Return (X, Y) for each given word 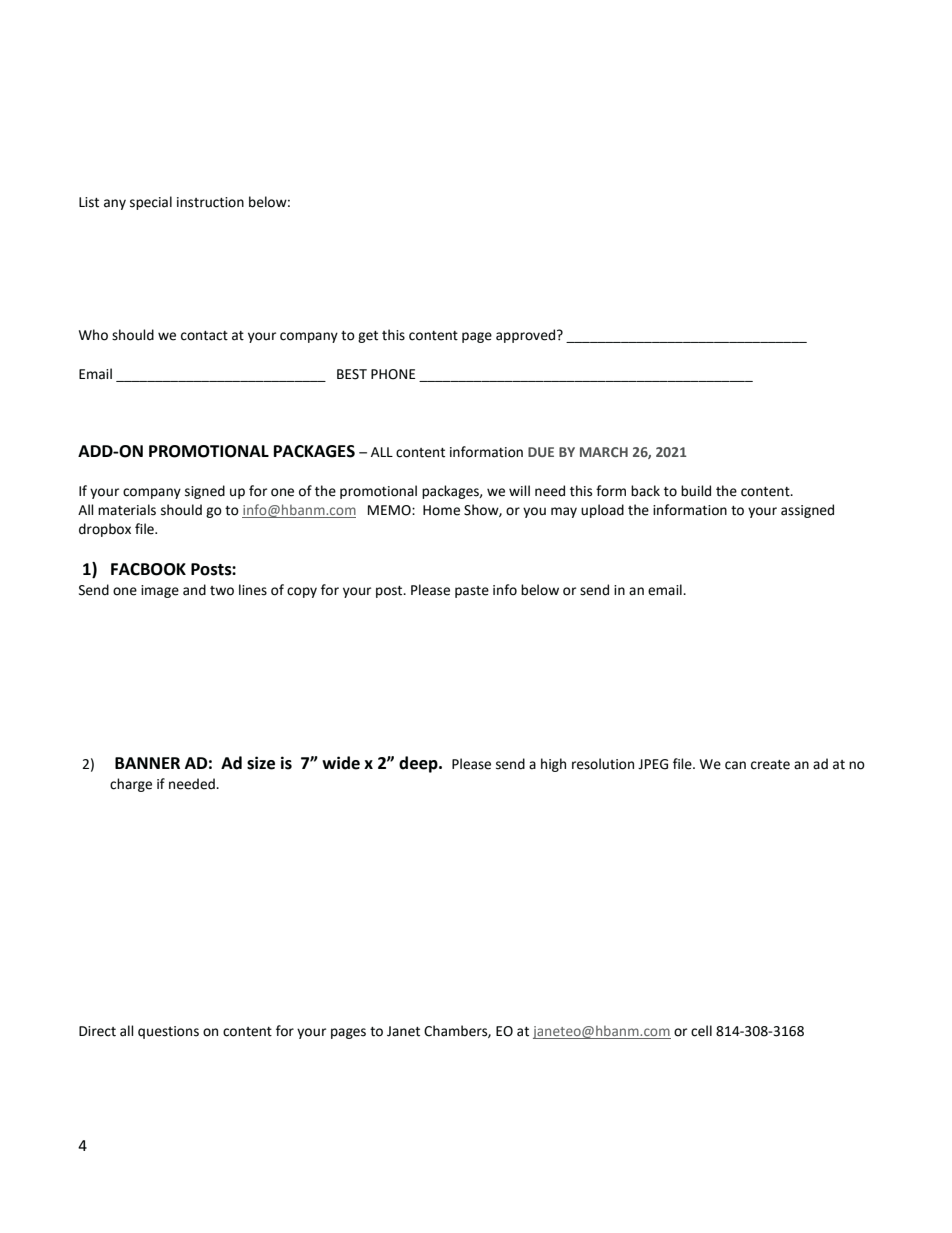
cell (701, 1031)
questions (168, 1032)
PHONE (393, 374)
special (151, 203)
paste (472, 592)
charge (131, 785)
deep (419, 764)
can (735, 765)
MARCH (604, 452)
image (160, 591)
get (368, 337)
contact (204, 336)
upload (602, 511)
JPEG (653, 764)
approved (527, 336)
